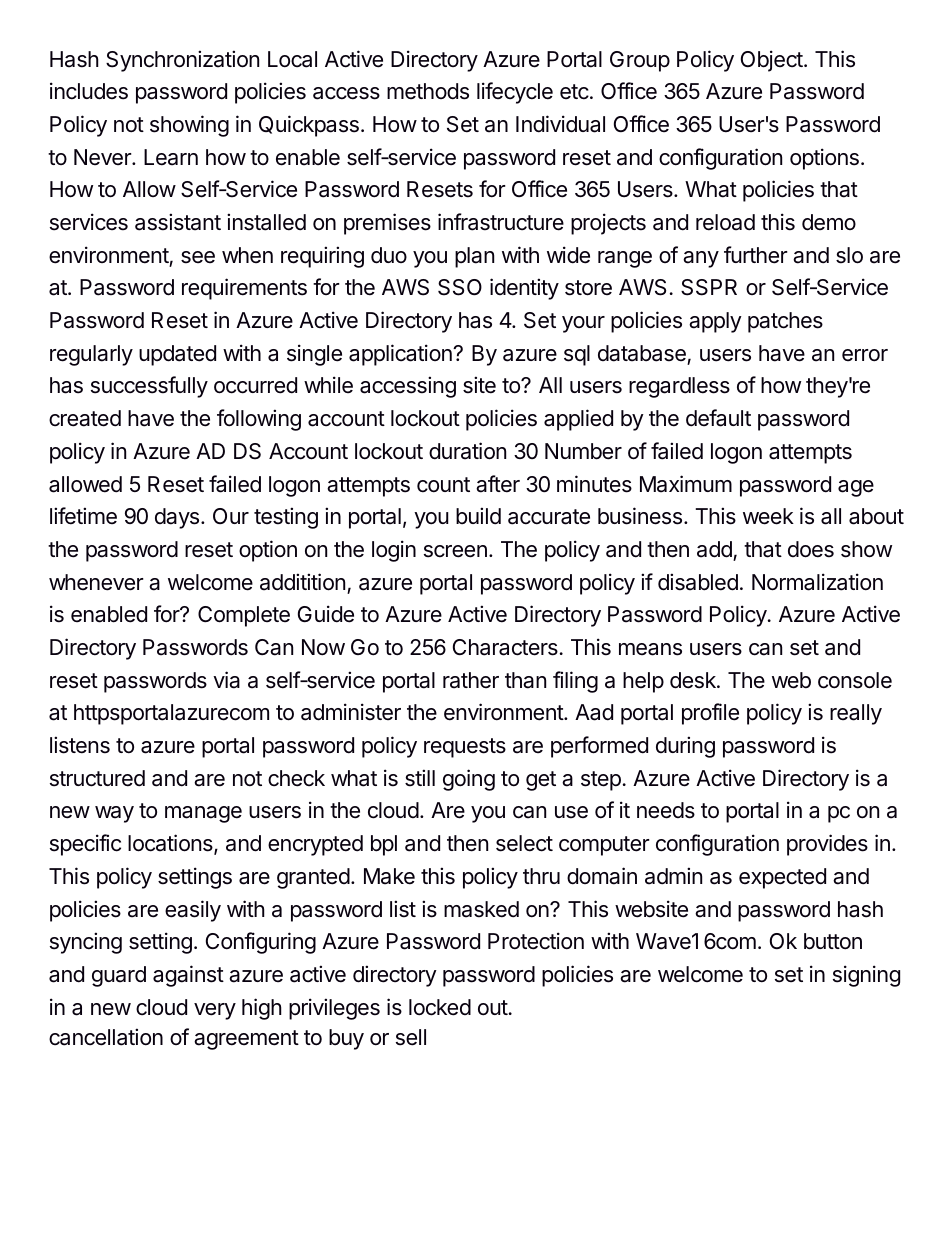  What do you see at coordinates (182, 61) in the screenshot?
I see `Synchronization` at bounding box center [182, 61].
